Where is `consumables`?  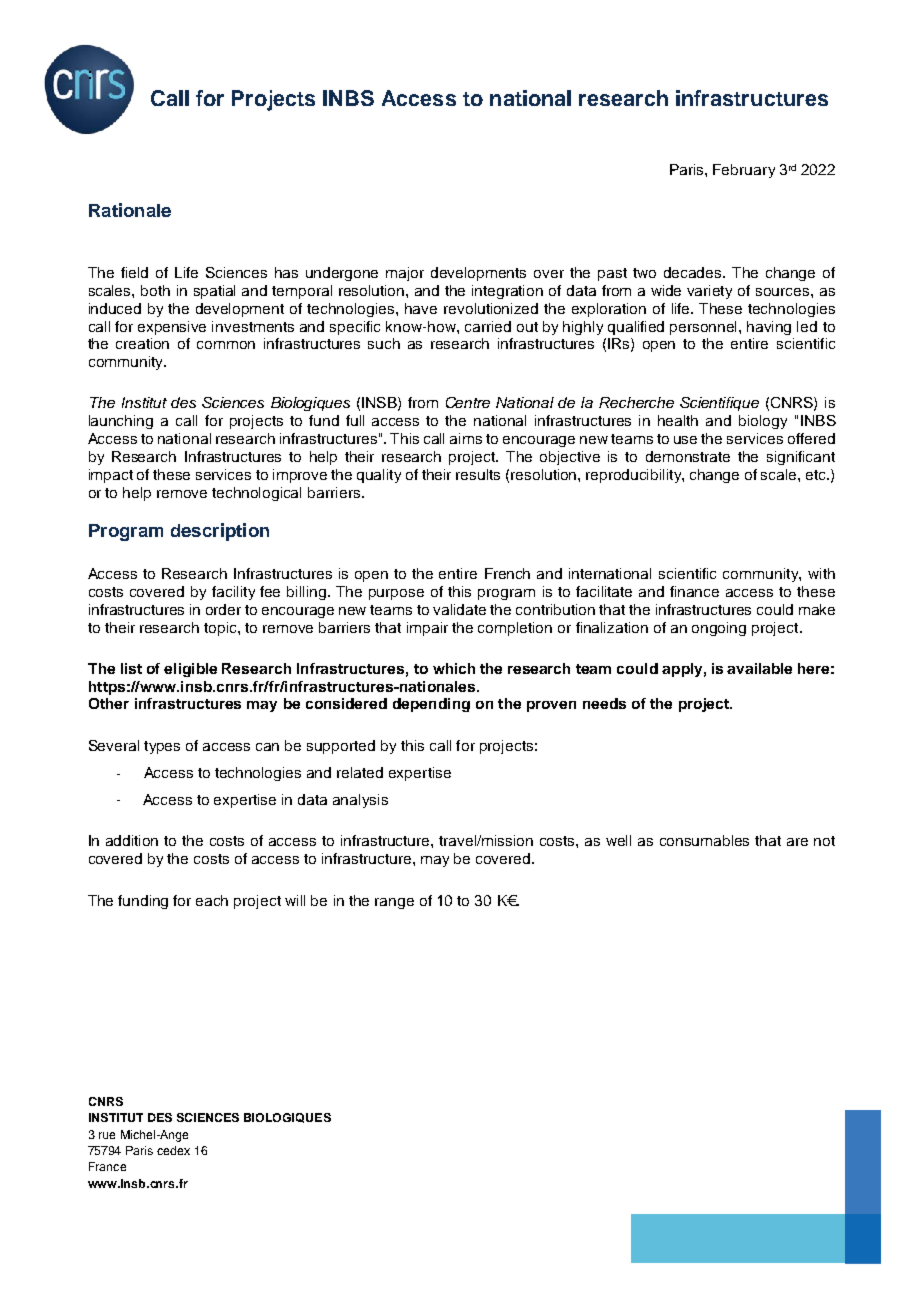
consumables is located at coordinates (704, 840).
